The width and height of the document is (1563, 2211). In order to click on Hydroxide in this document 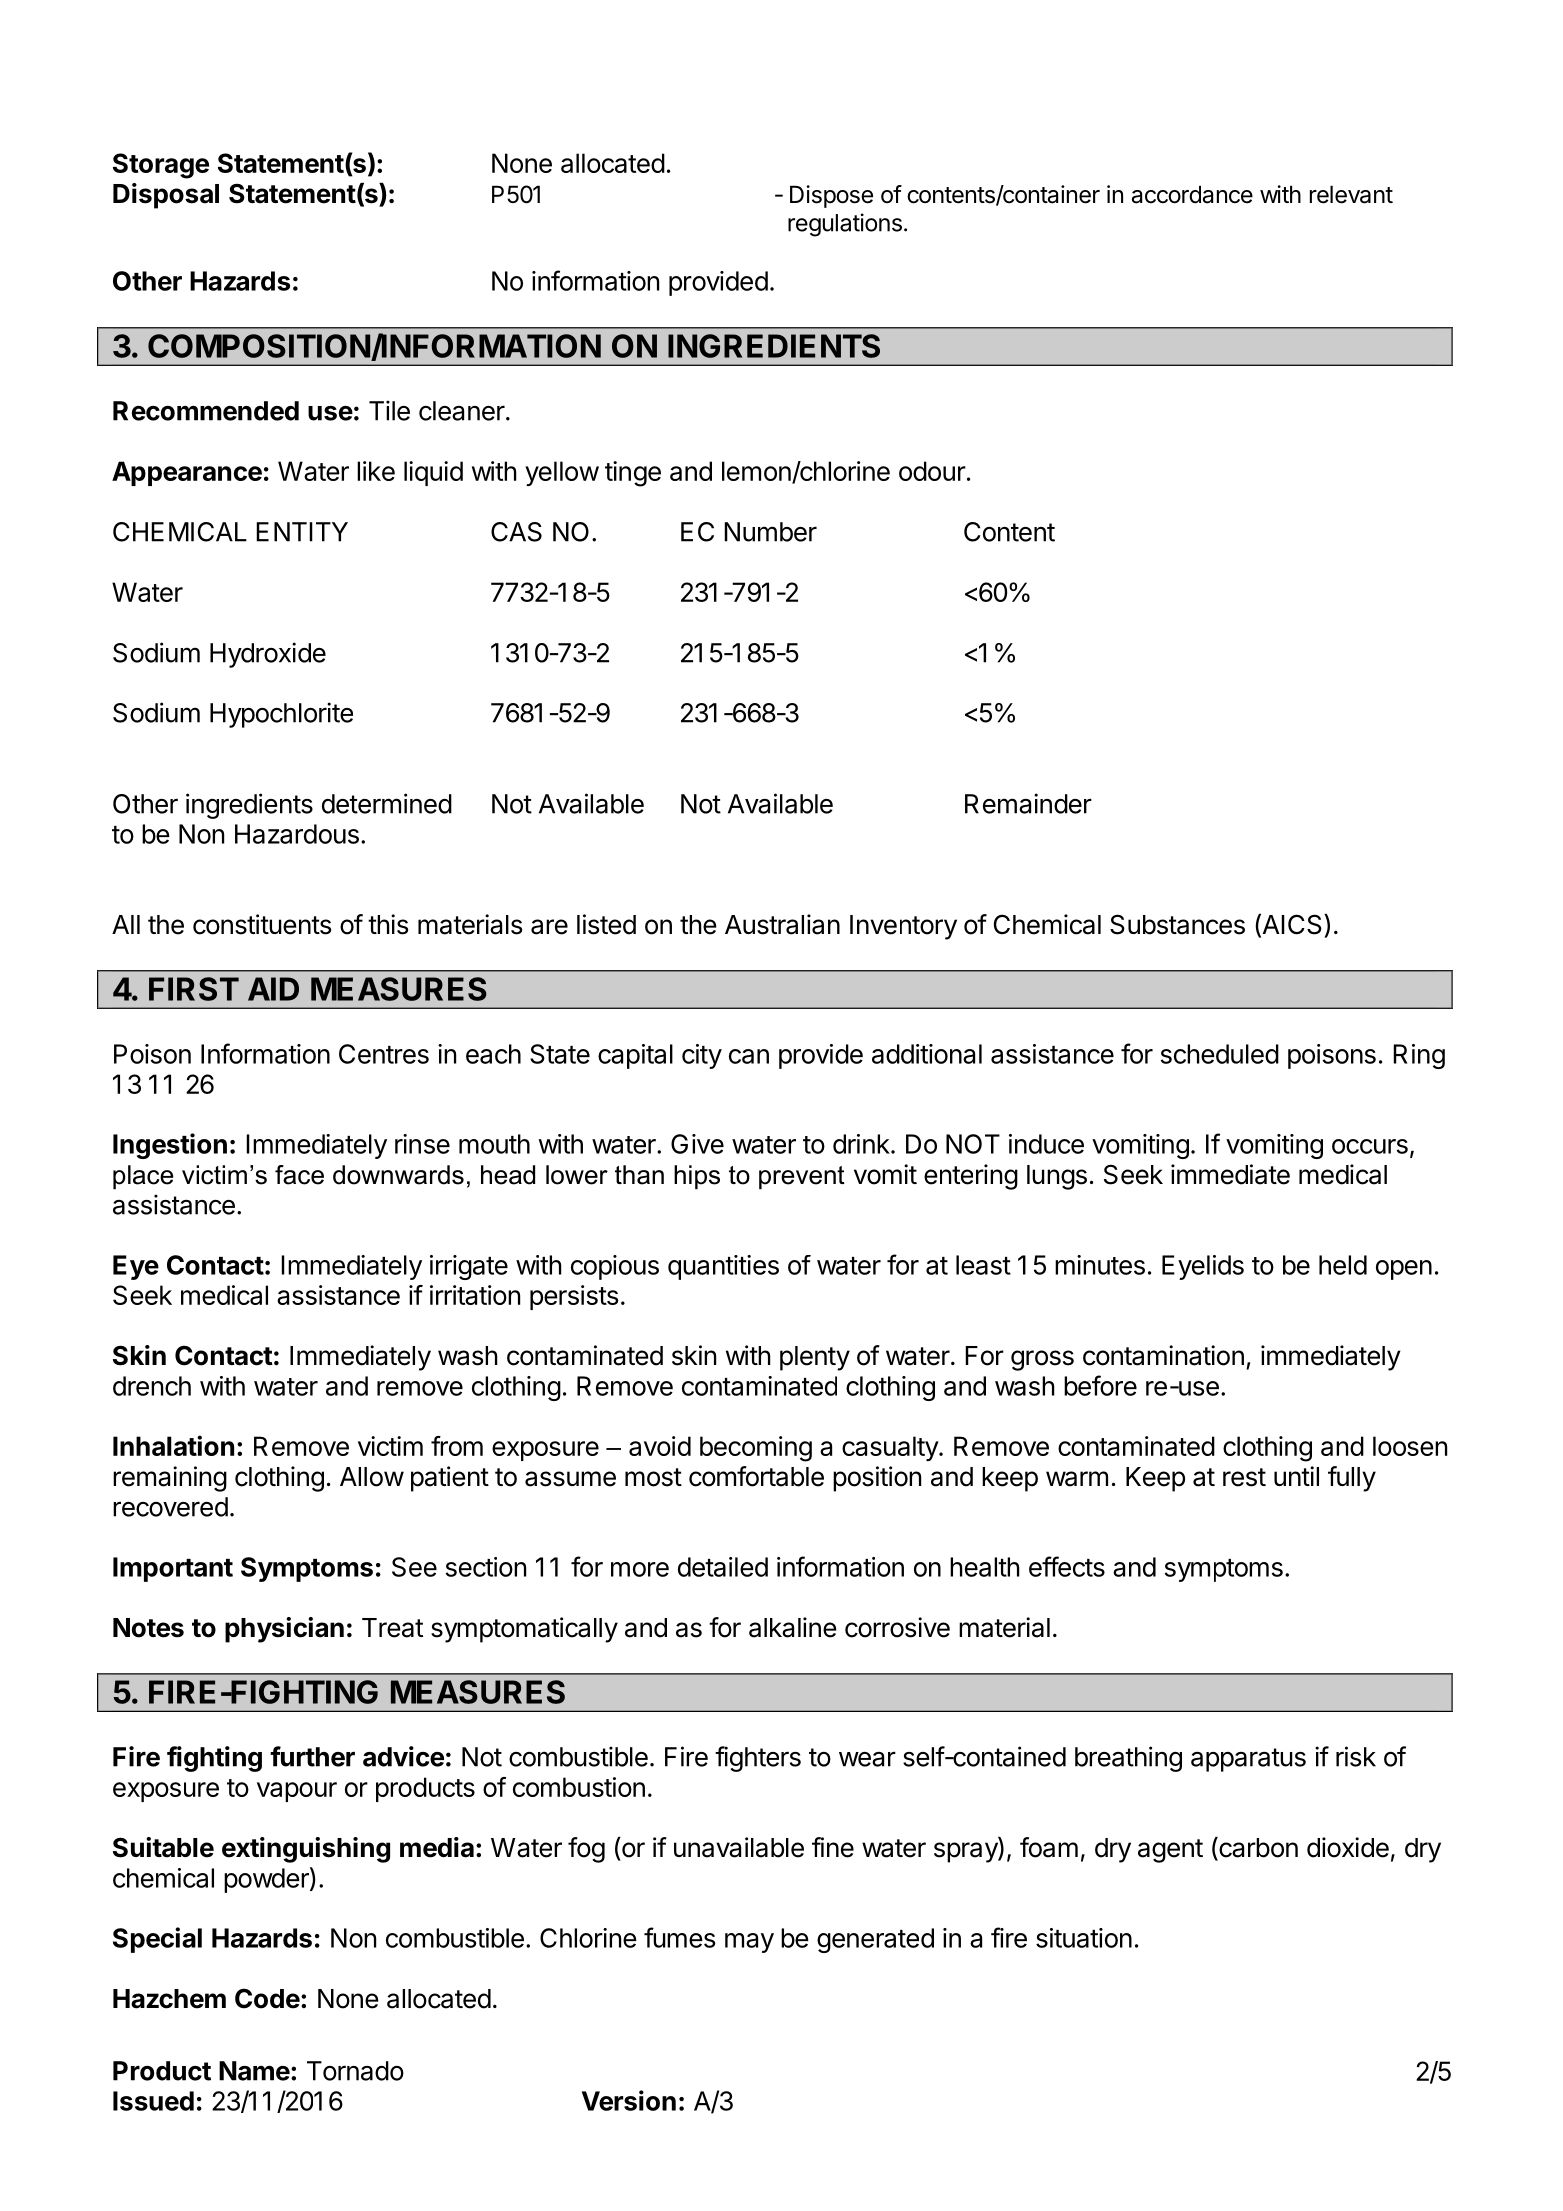, I will do `click(268, 655)`.
